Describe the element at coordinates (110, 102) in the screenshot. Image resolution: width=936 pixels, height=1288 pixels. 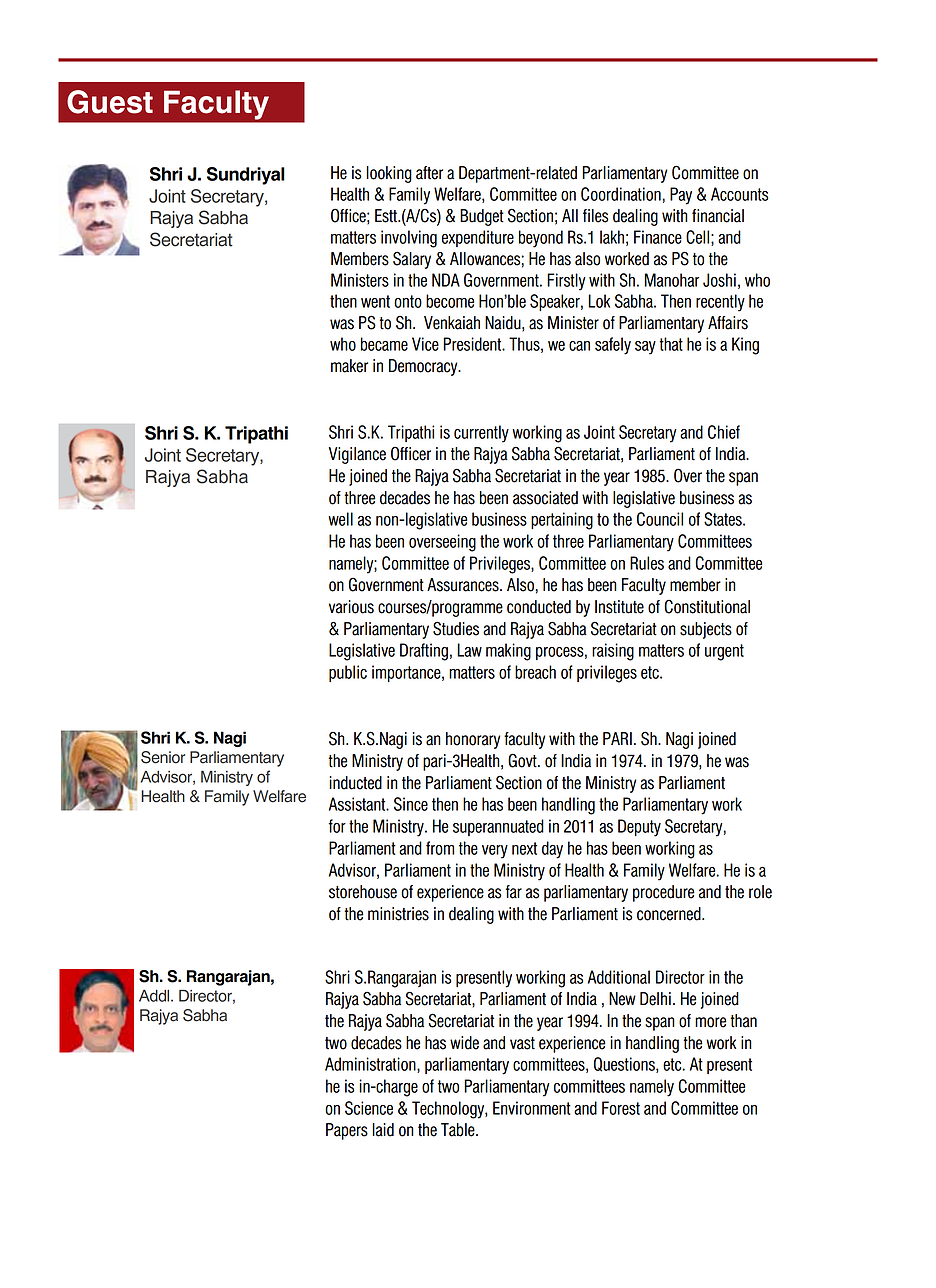
I see `Guest` at that location.
